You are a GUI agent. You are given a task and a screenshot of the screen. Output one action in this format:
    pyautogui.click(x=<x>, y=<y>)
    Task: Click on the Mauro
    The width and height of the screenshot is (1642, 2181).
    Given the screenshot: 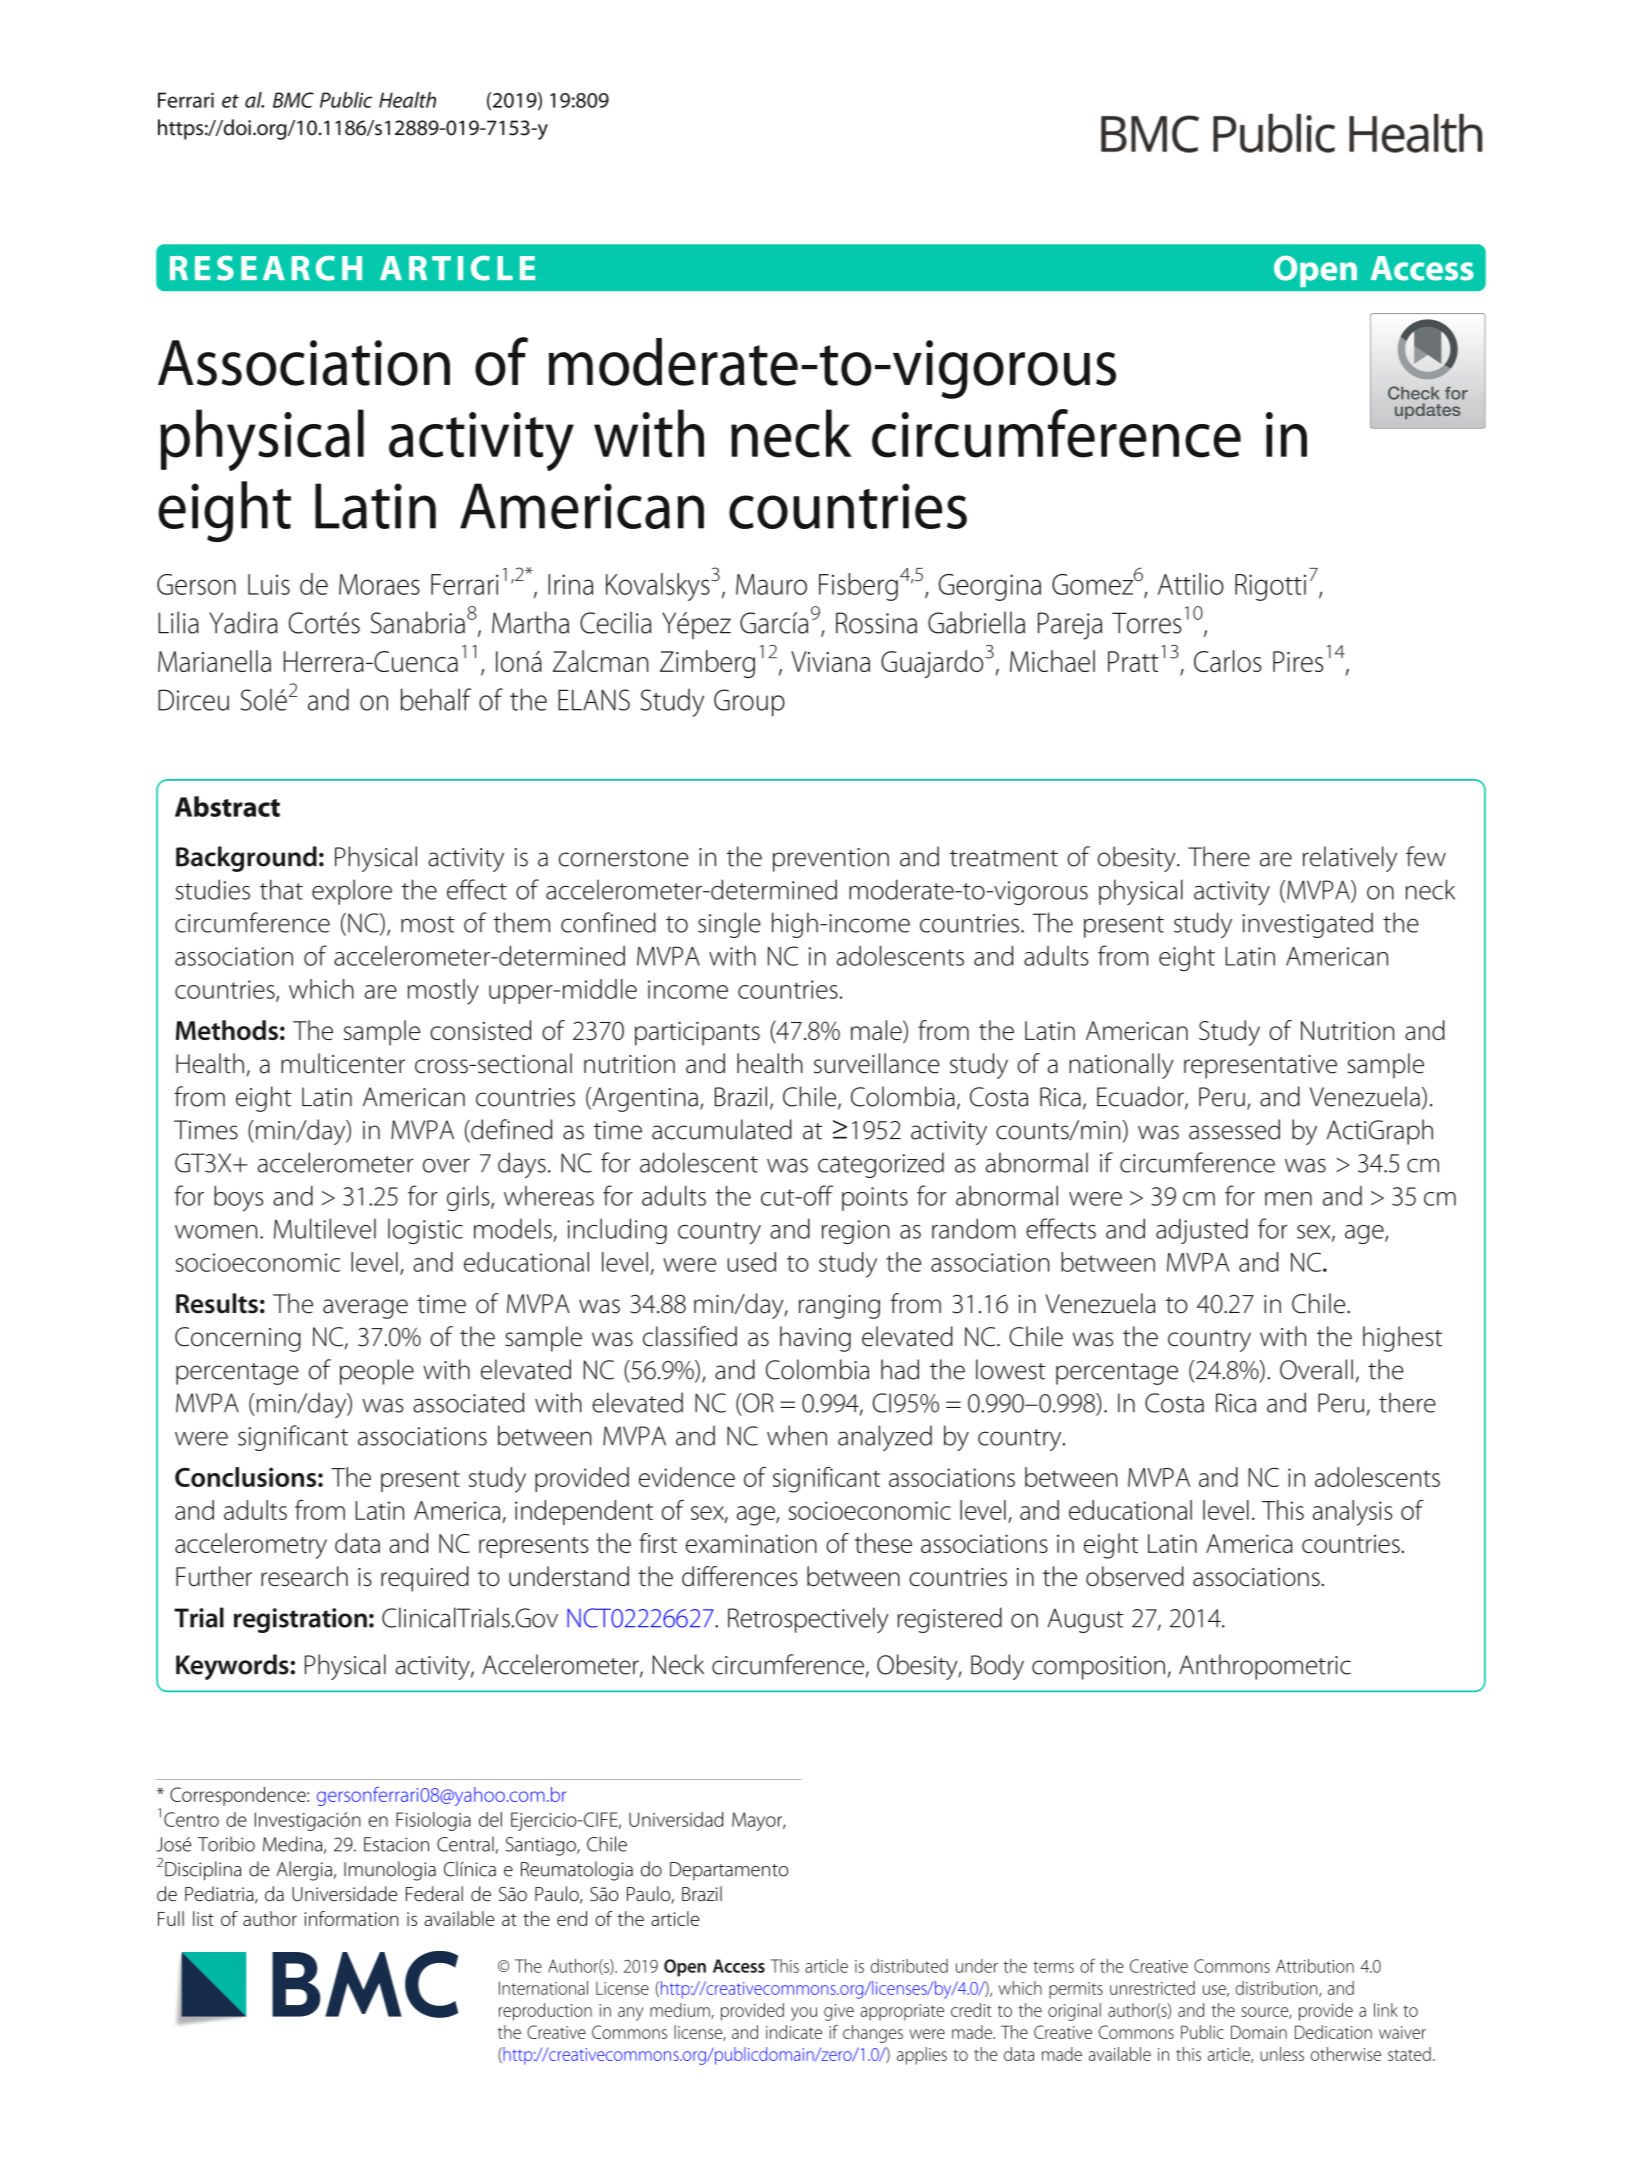 What is the action you would take?
    pyautogui.click(x=771, y=584)
